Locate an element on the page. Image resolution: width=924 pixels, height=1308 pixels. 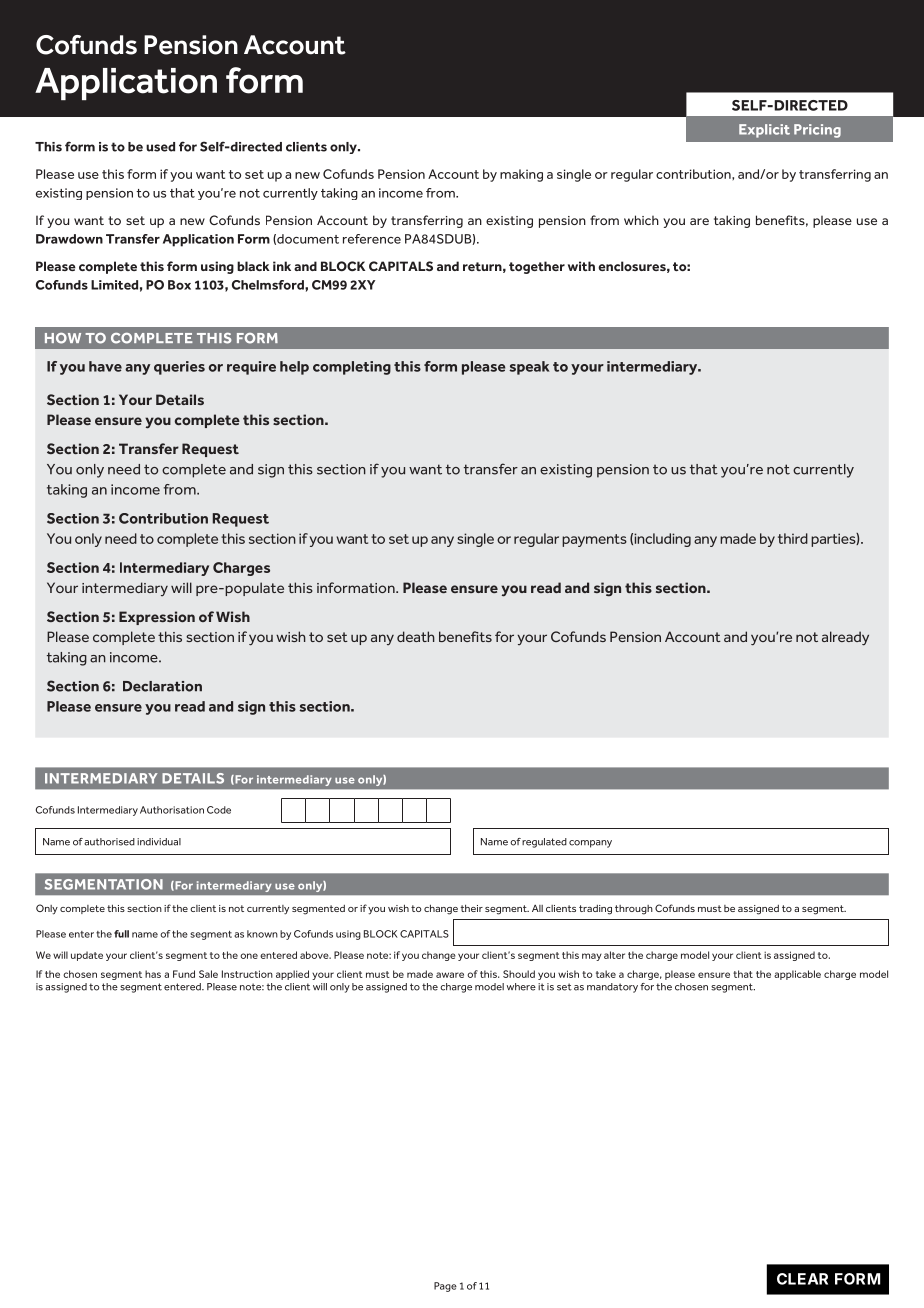
Explicit is located at coordinates (764, 131).
